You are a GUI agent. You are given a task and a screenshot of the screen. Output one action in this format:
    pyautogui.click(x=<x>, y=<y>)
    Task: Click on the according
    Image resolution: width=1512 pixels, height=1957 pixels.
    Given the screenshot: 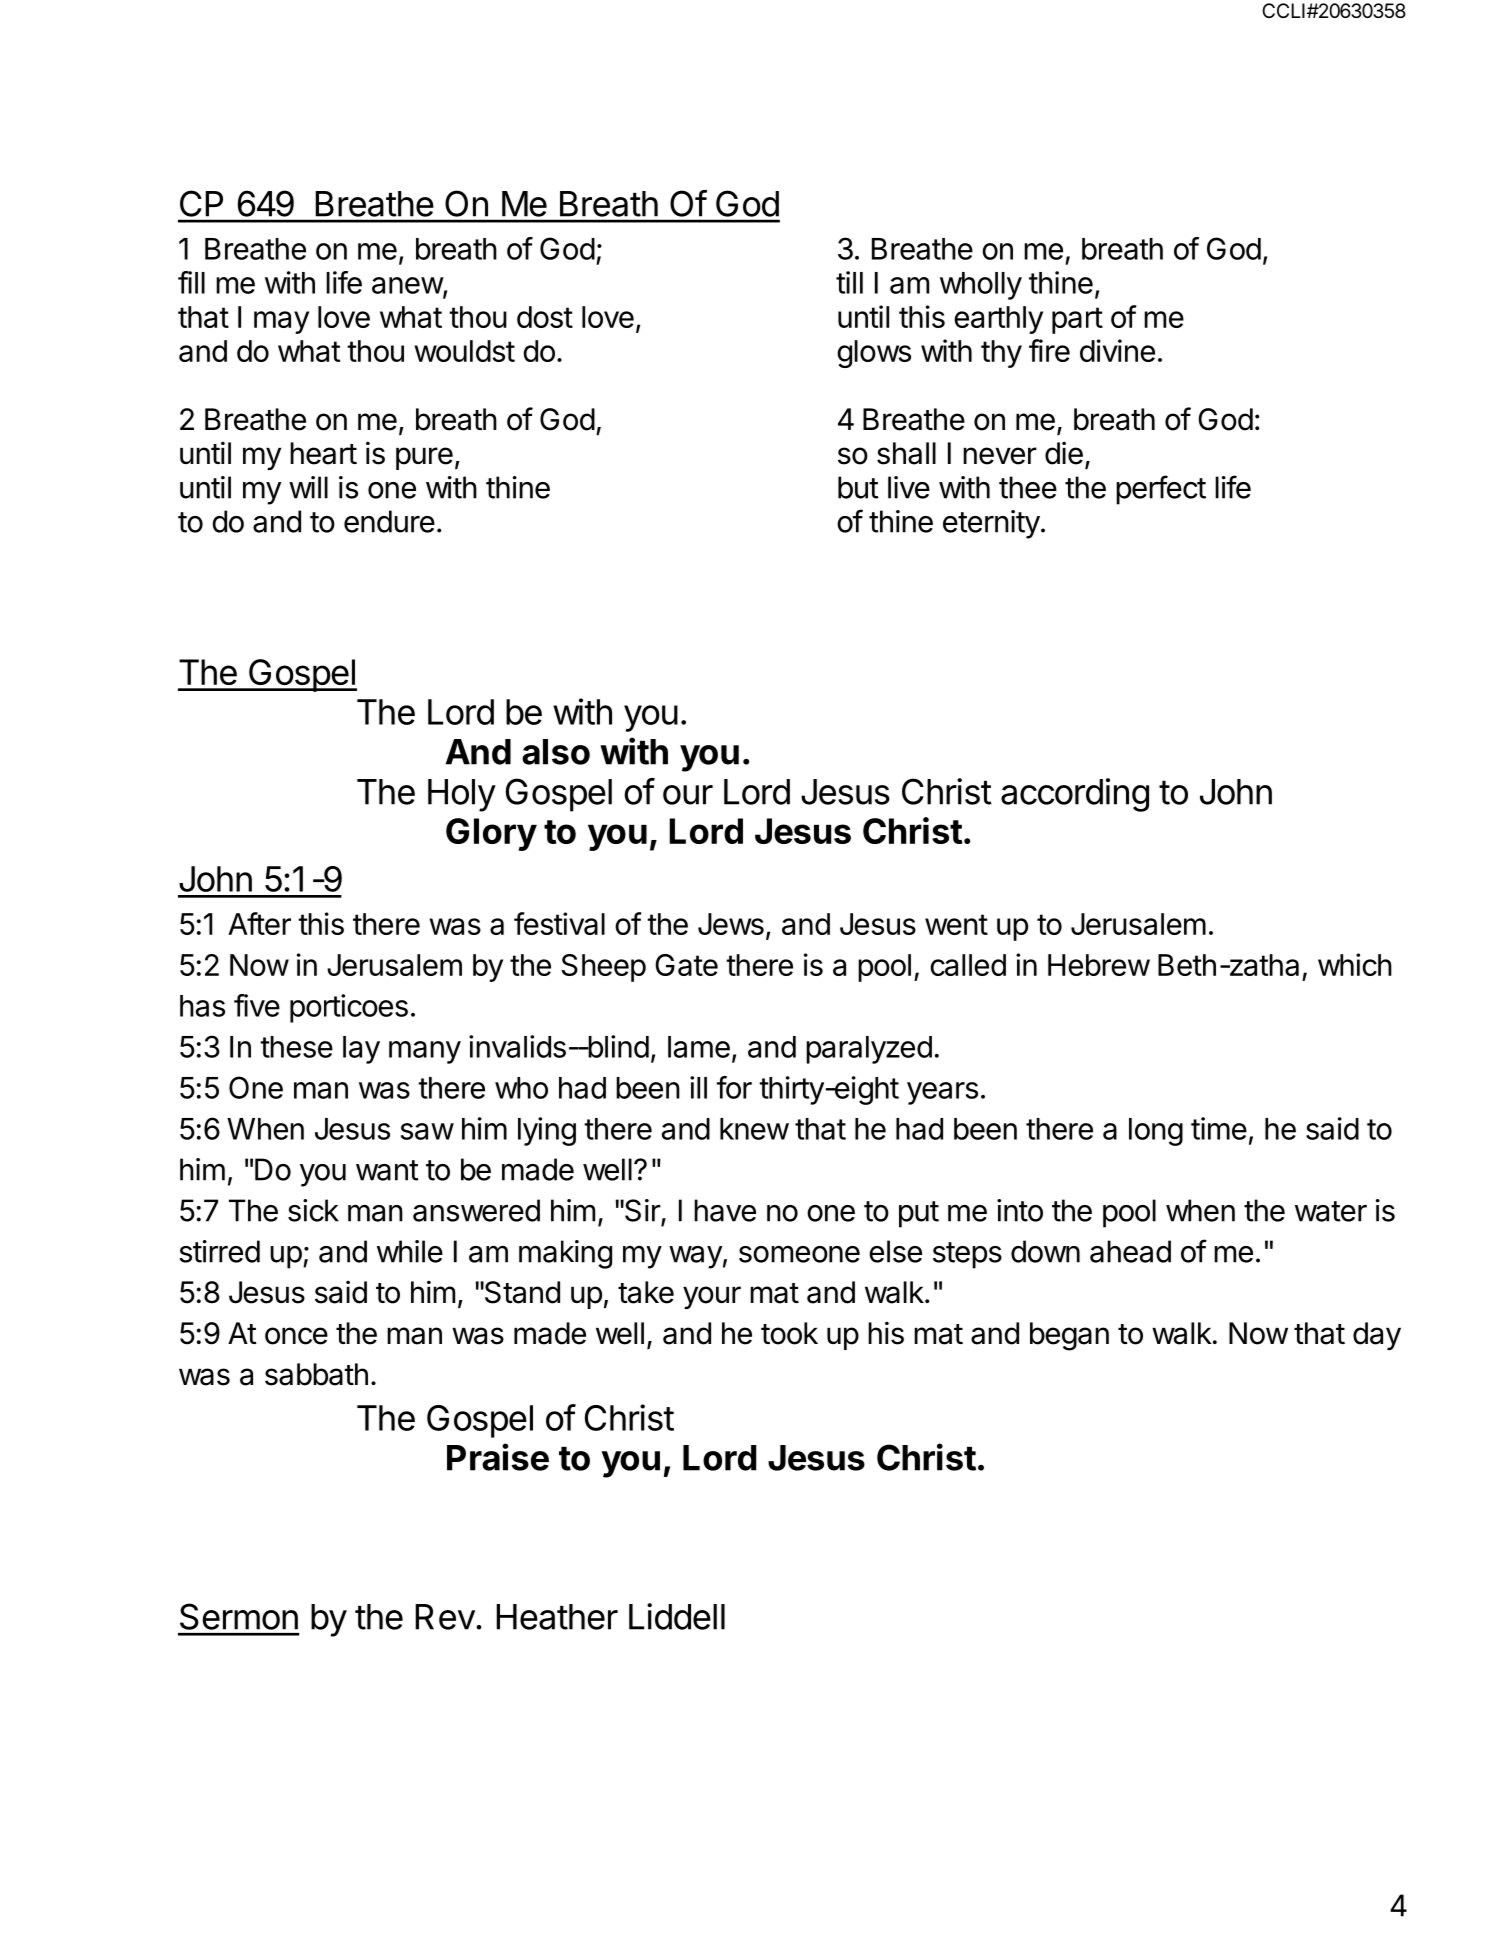 What is the action you would take?
    pyautogui.click(x=1075, y=795)
